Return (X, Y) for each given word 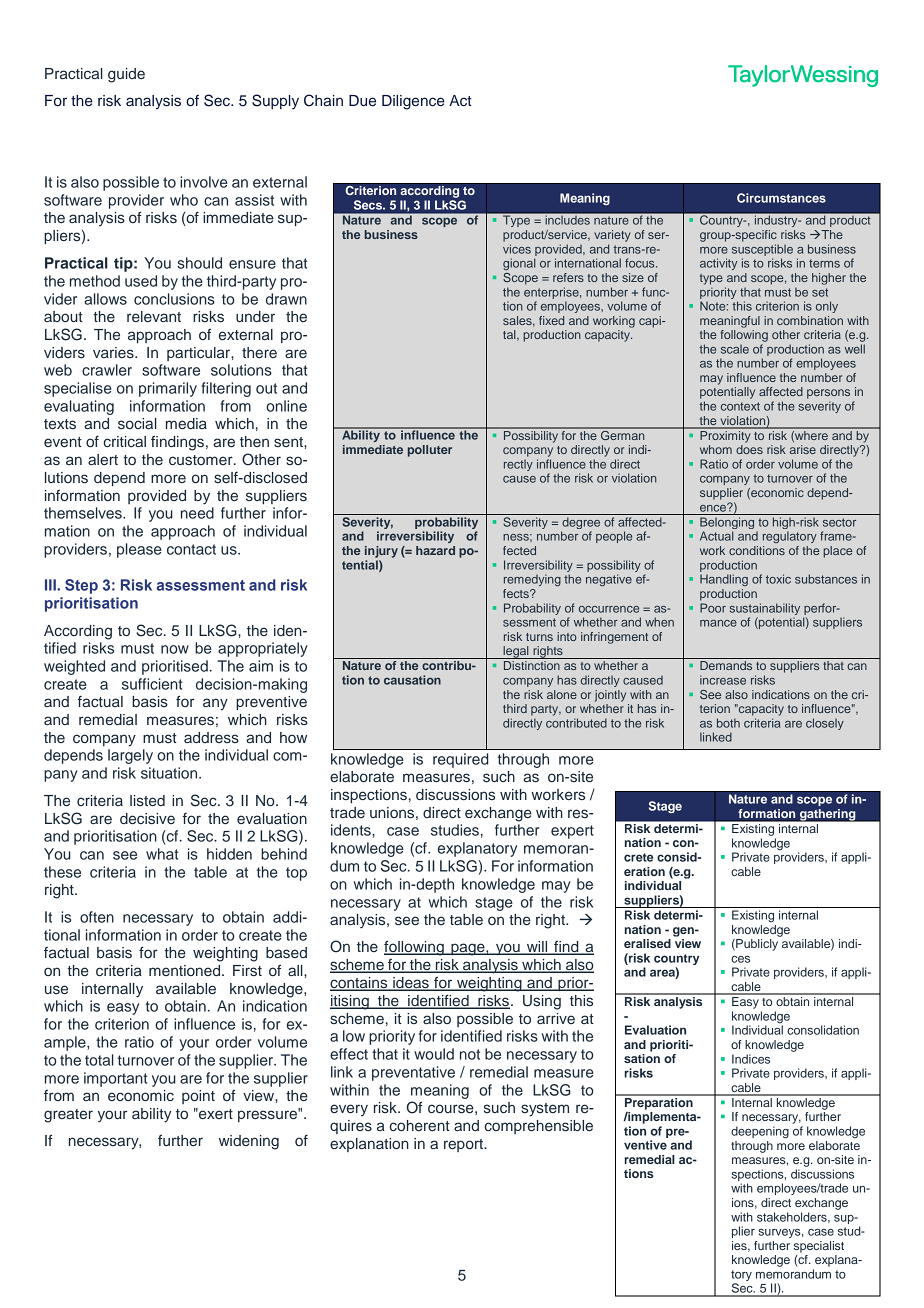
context (740, 406)
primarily (168, 389)
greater (68, 1116)
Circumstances (781, 198)
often (97, 917)
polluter (430, 451)
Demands (726, 665)
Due (362, 100)
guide (126, 75)
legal (516, 652)
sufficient (152, 684)
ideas (411, 984)
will (537, 948)
